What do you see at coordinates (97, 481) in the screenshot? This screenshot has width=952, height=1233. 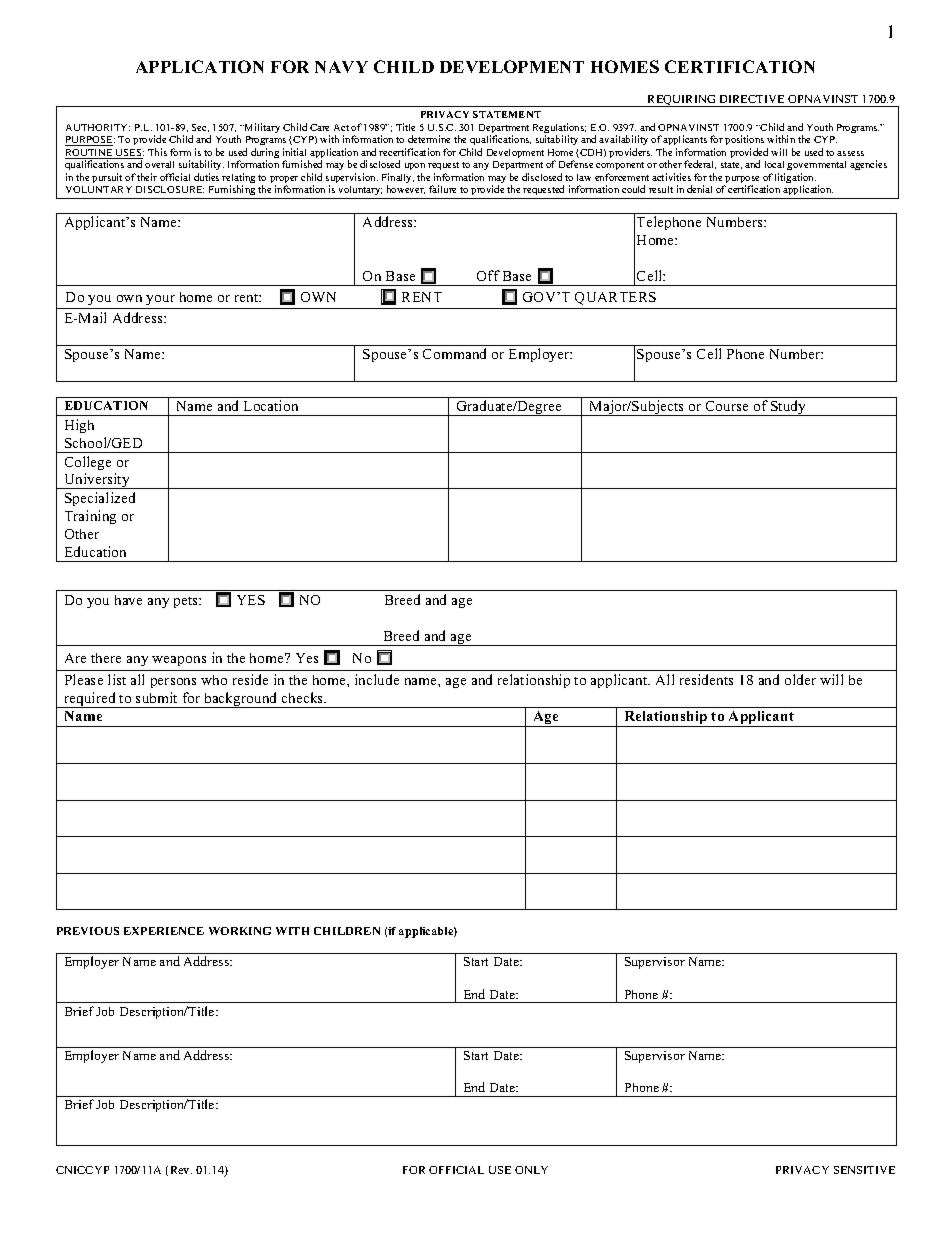 I see `University` at bounding box center [97, 481].
